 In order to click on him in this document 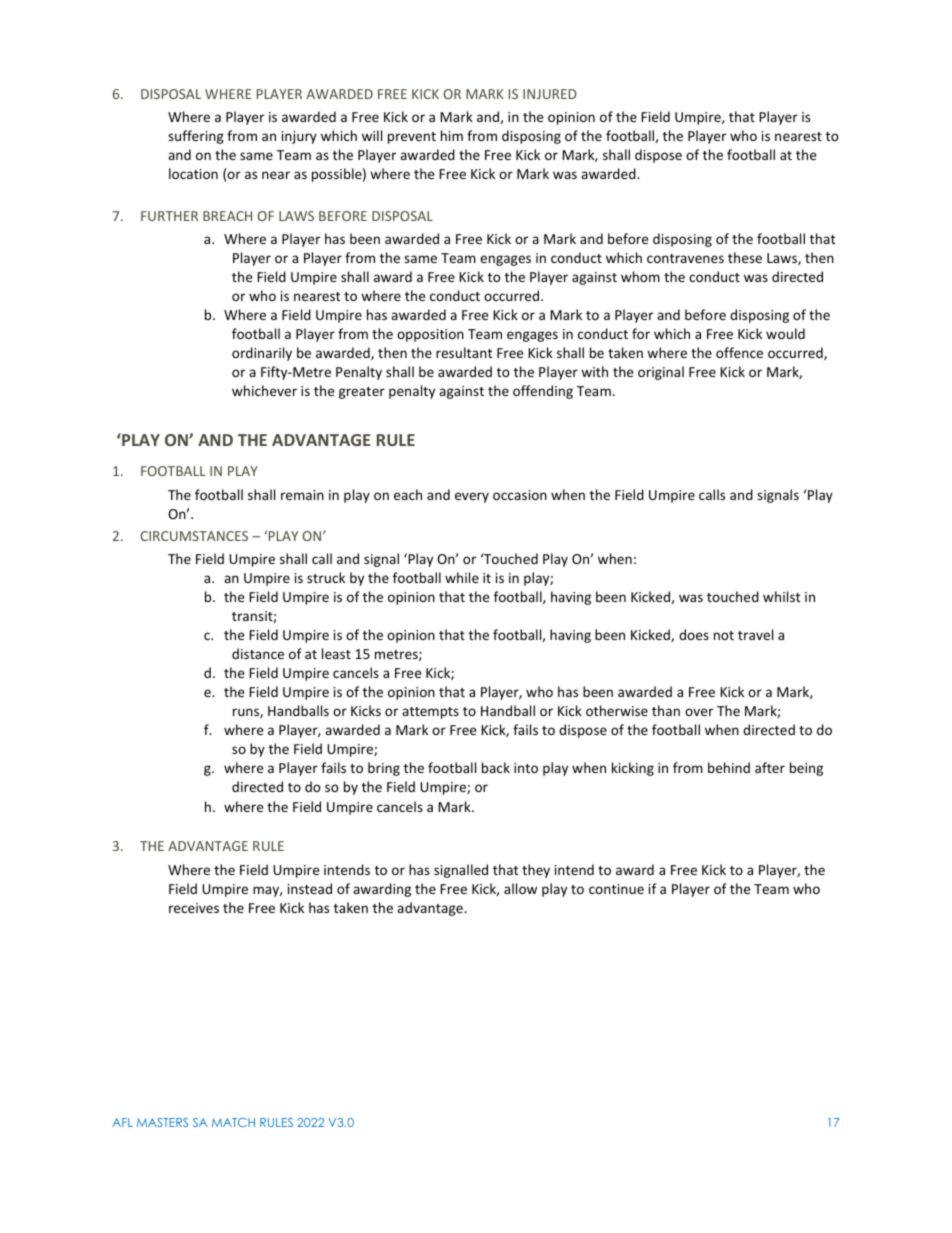, I will do `click(452, 135)`.
